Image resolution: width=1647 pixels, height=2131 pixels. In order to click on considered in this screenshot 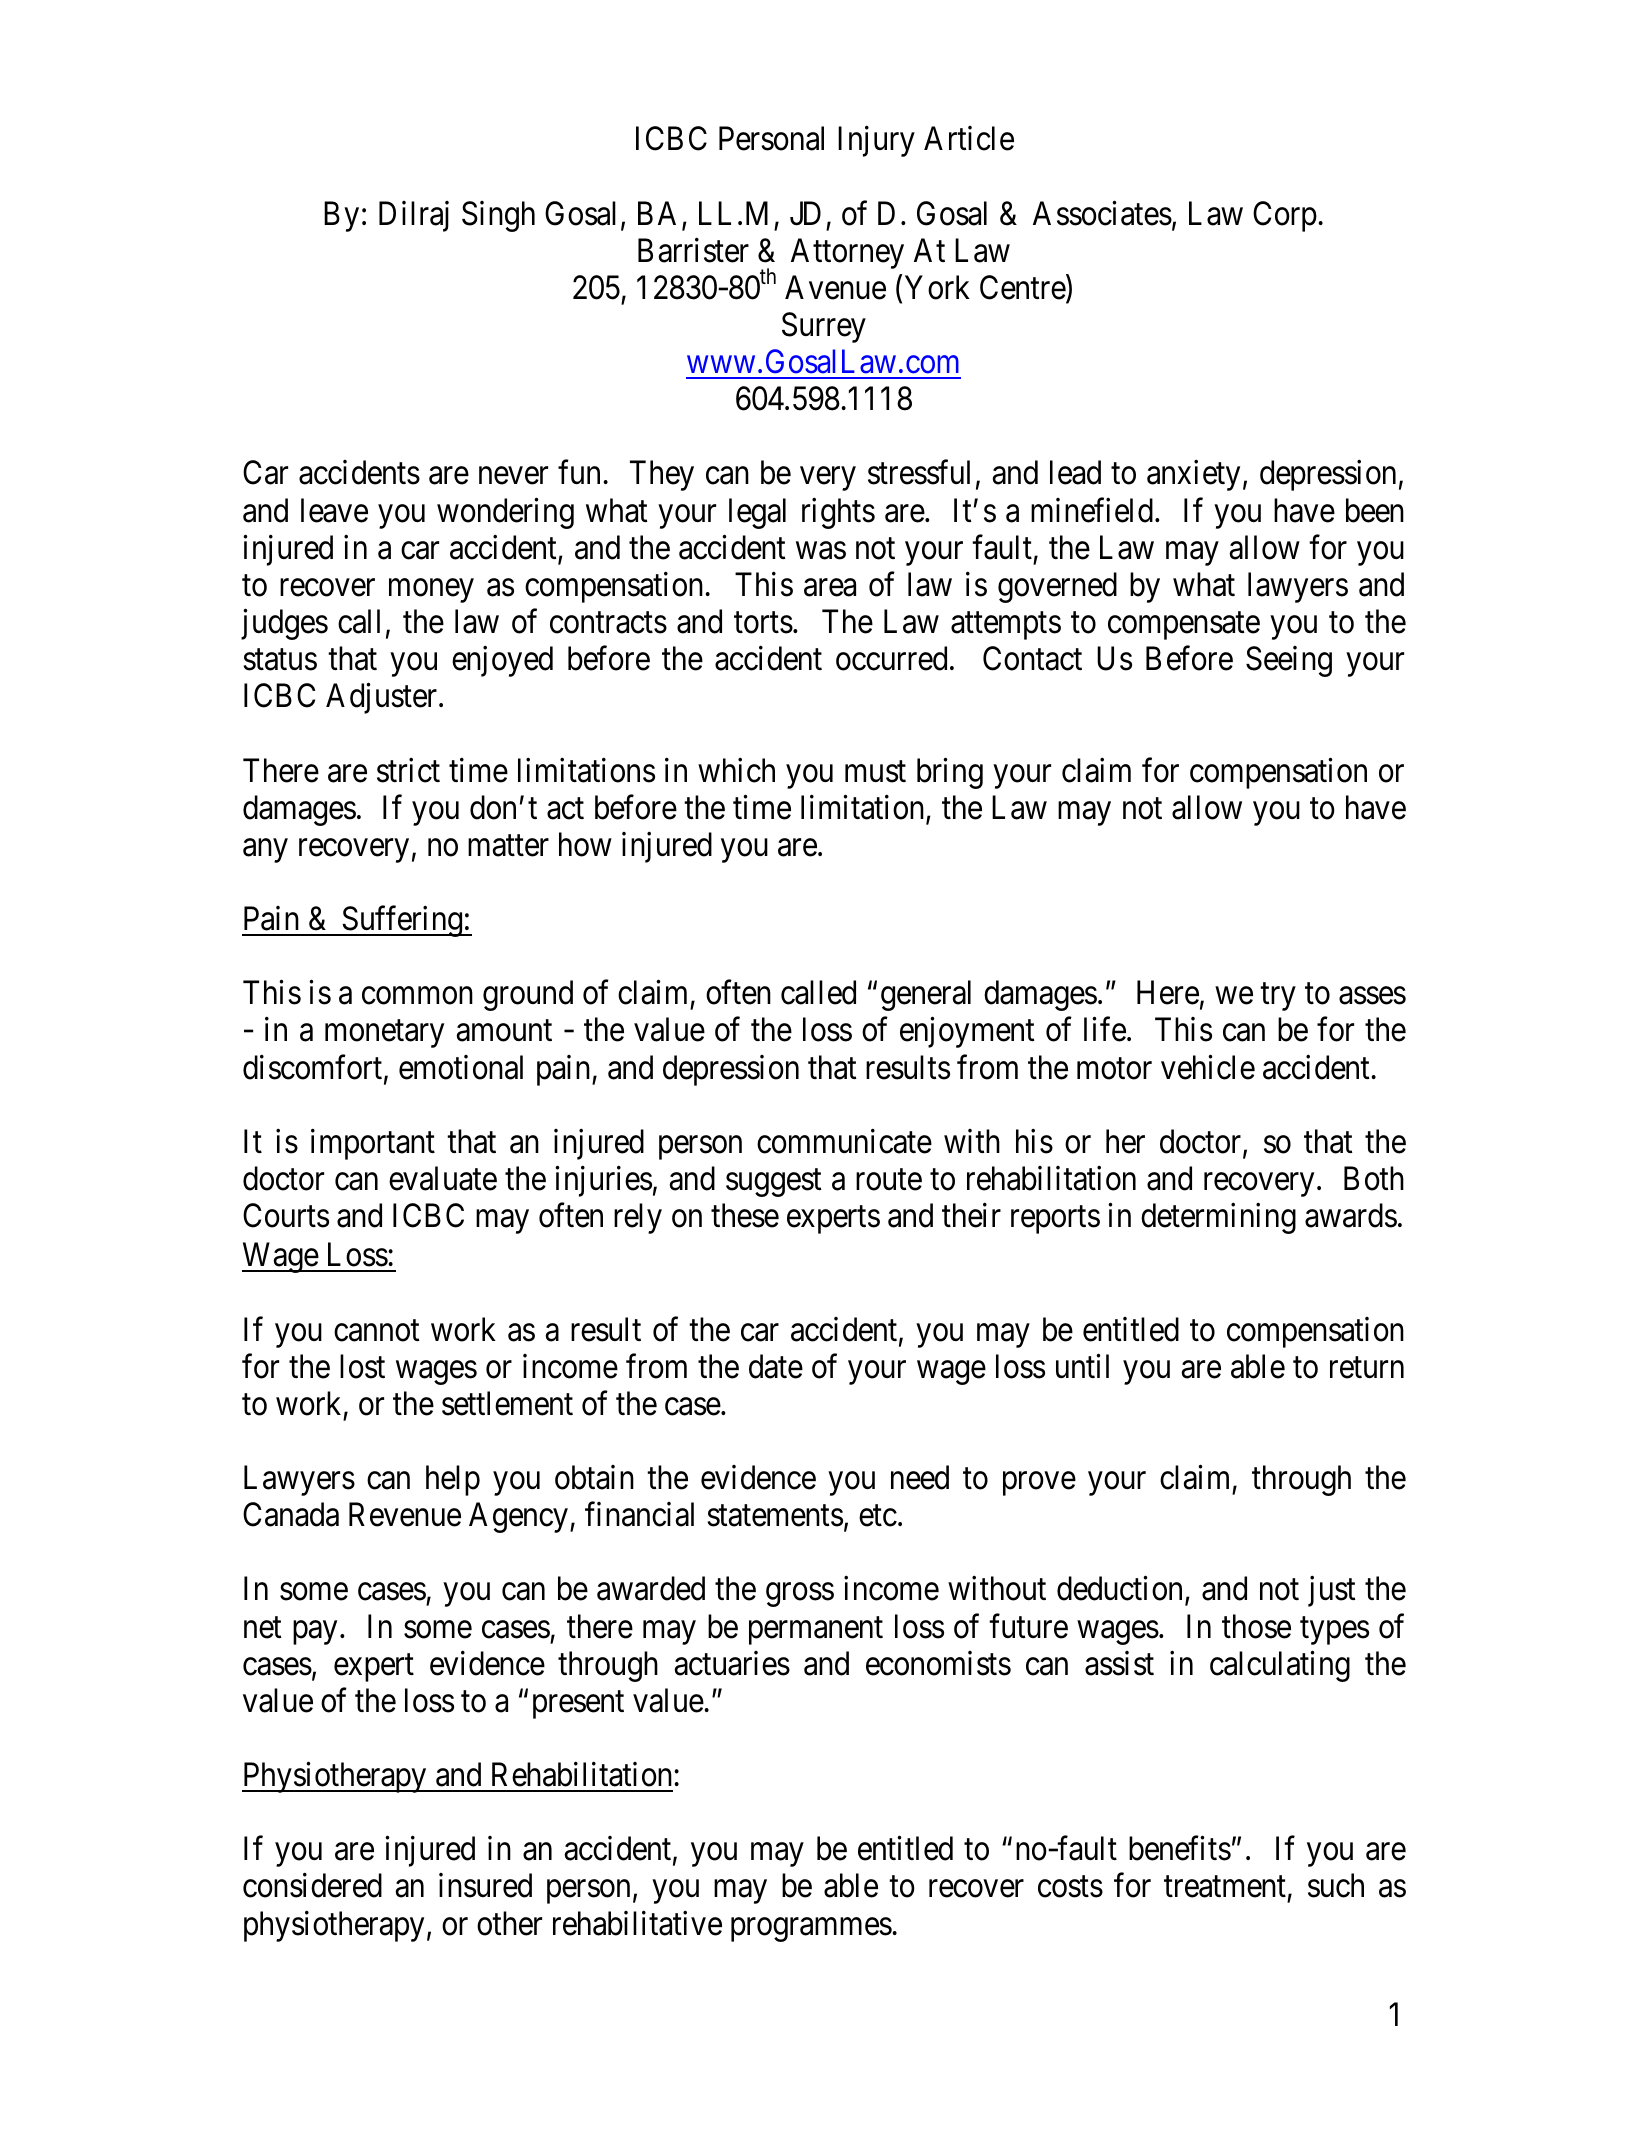, I will do `click(312, 1885)`.
